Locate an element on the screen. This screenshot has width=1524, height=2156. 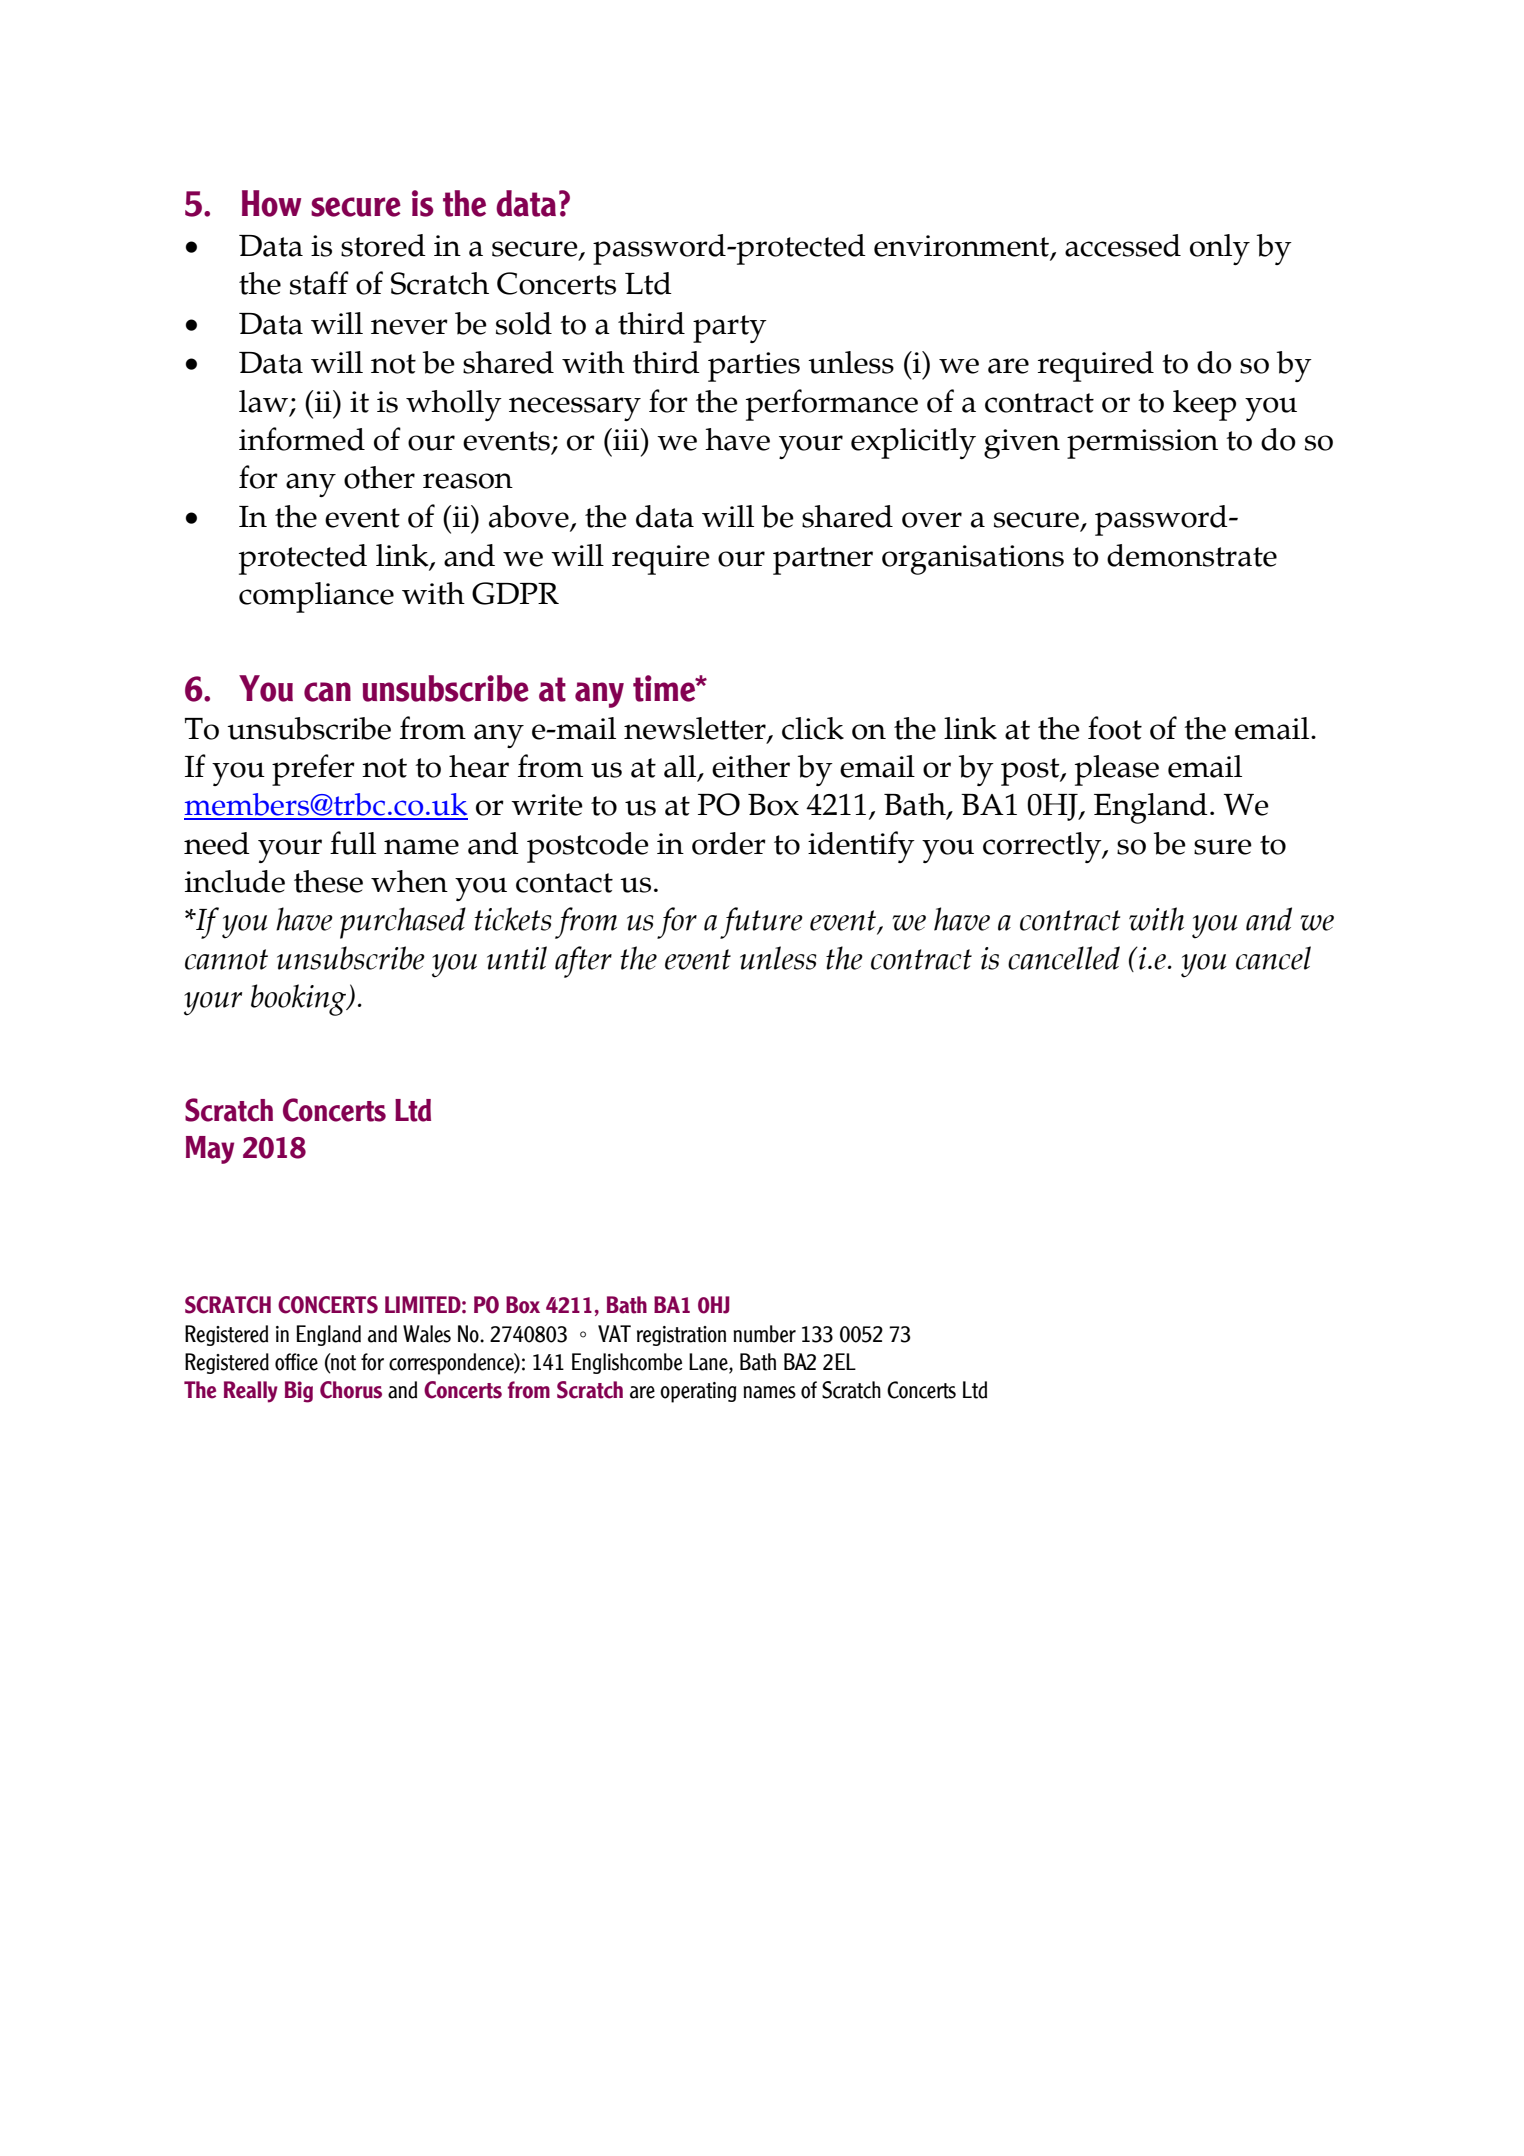
accessed is located at coordinates (1123, 245).
